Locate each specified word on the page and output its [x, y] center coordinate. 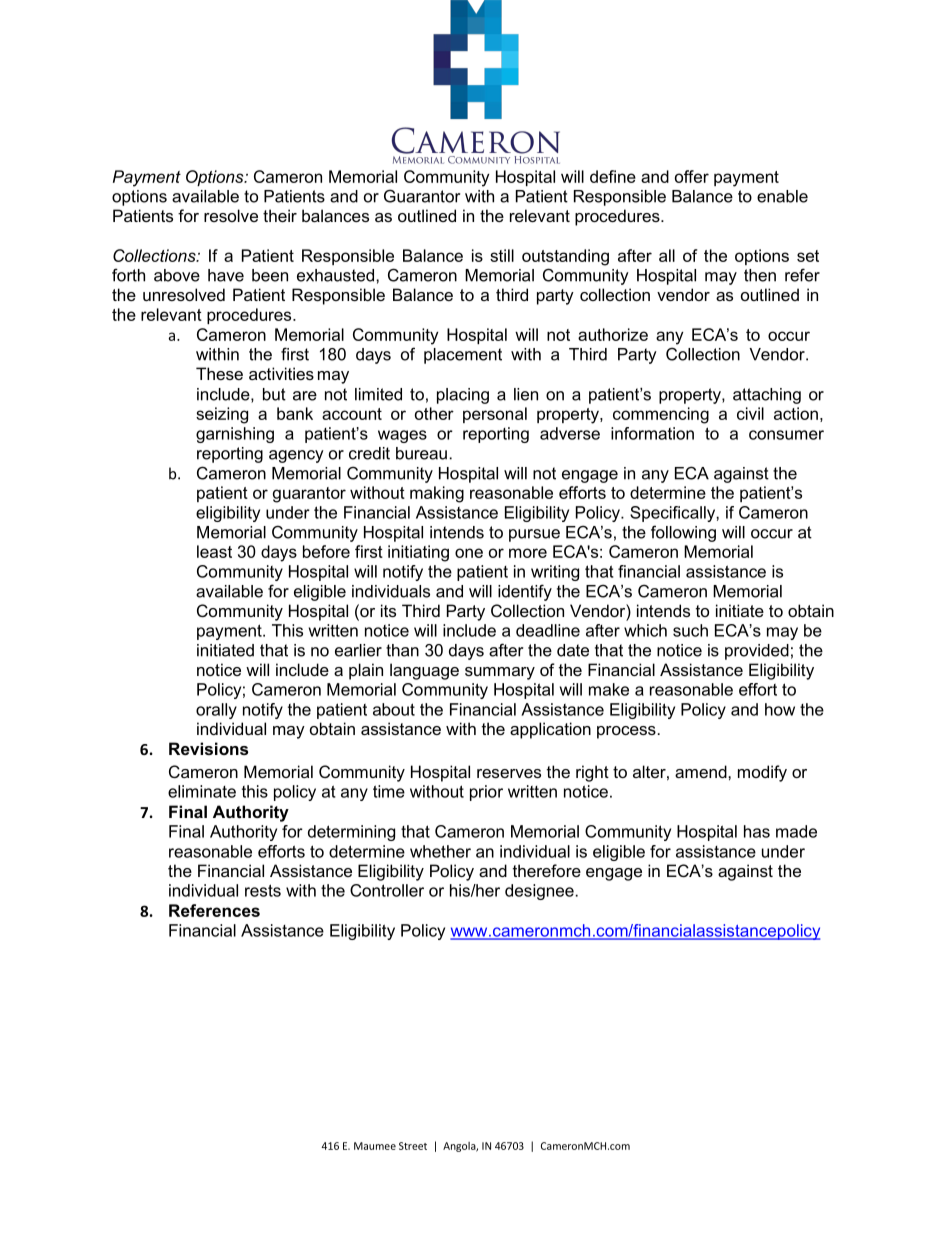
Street [413, 1146]
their [280, 215]
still [502, 255]
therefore [547, 870]
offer [692, 176]
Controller [387, 890]
